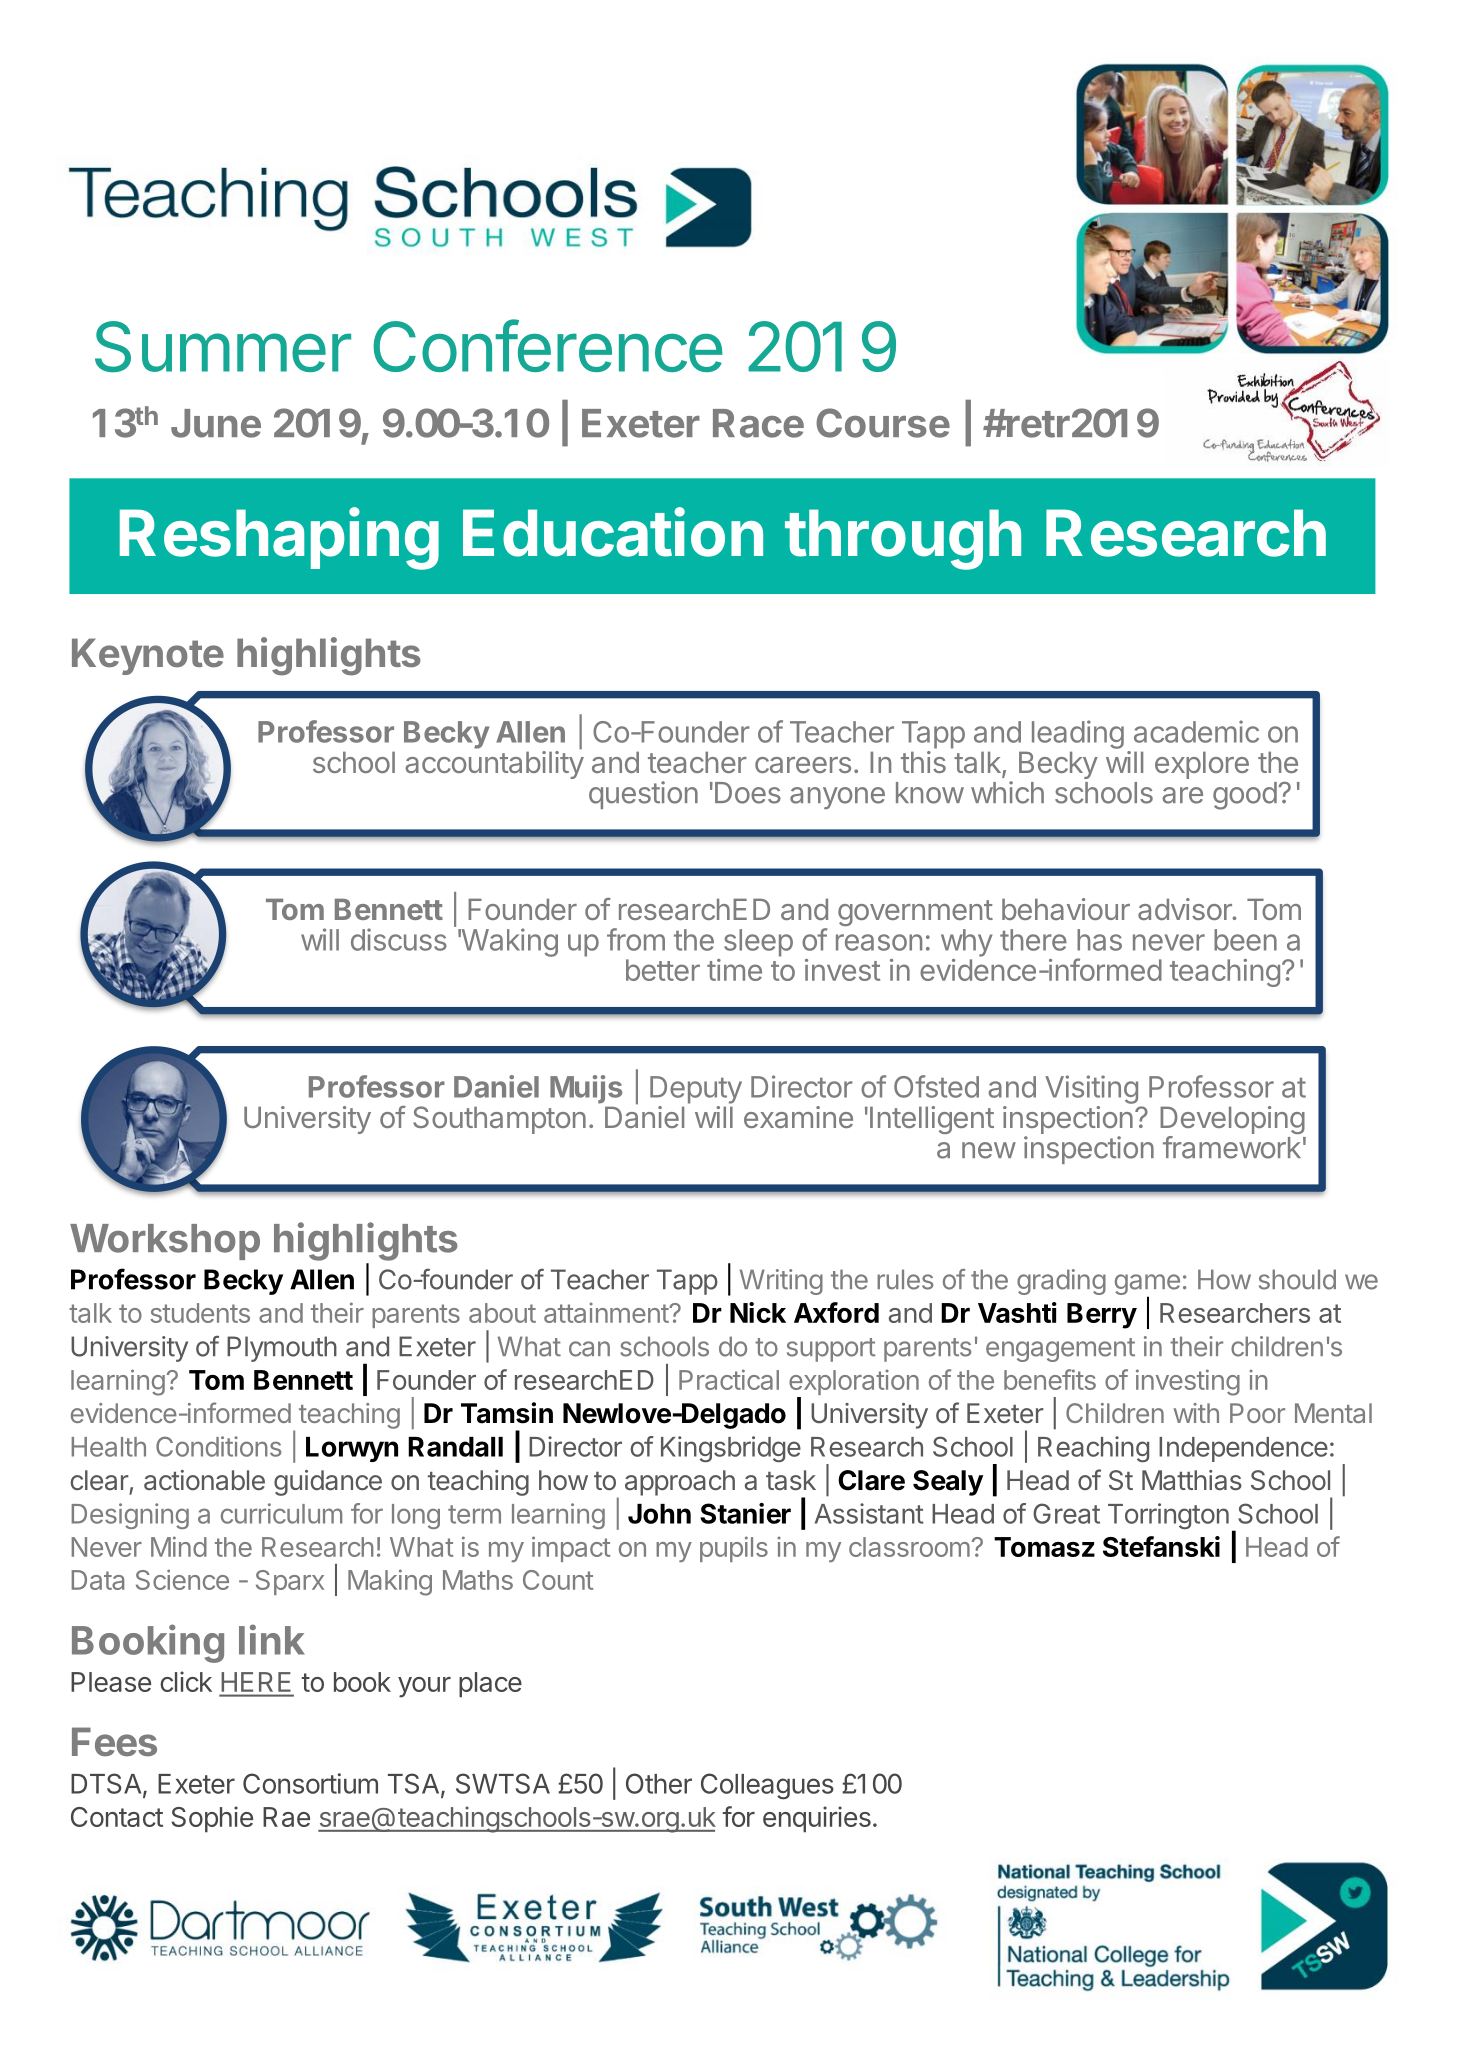 The width and height of the screenshot is (1458, 2062). I want to click on Course, so click(883, 423).
